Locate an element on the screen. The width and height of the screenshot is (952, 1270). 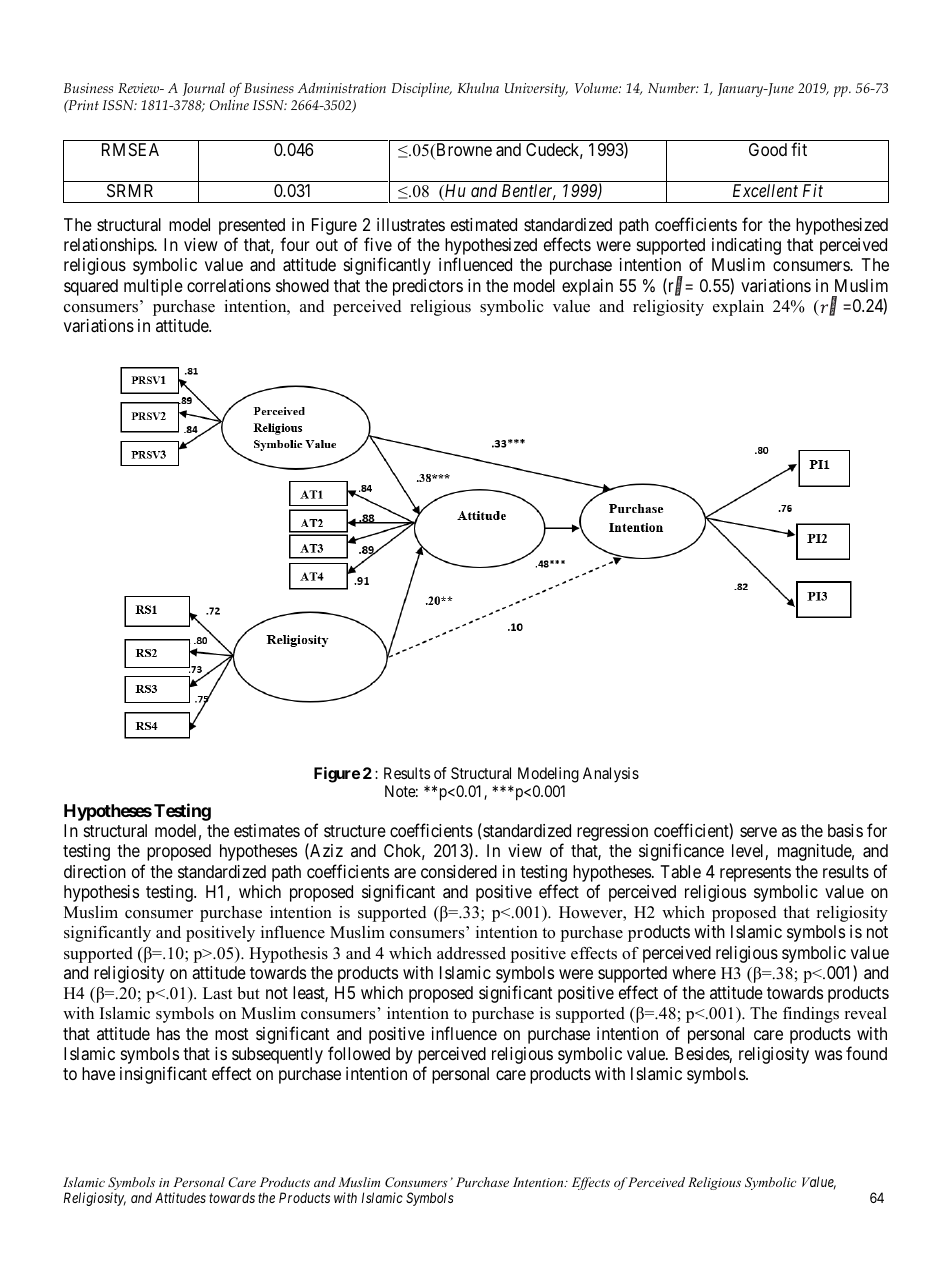
predictors is located at coordinates (428, 287).
